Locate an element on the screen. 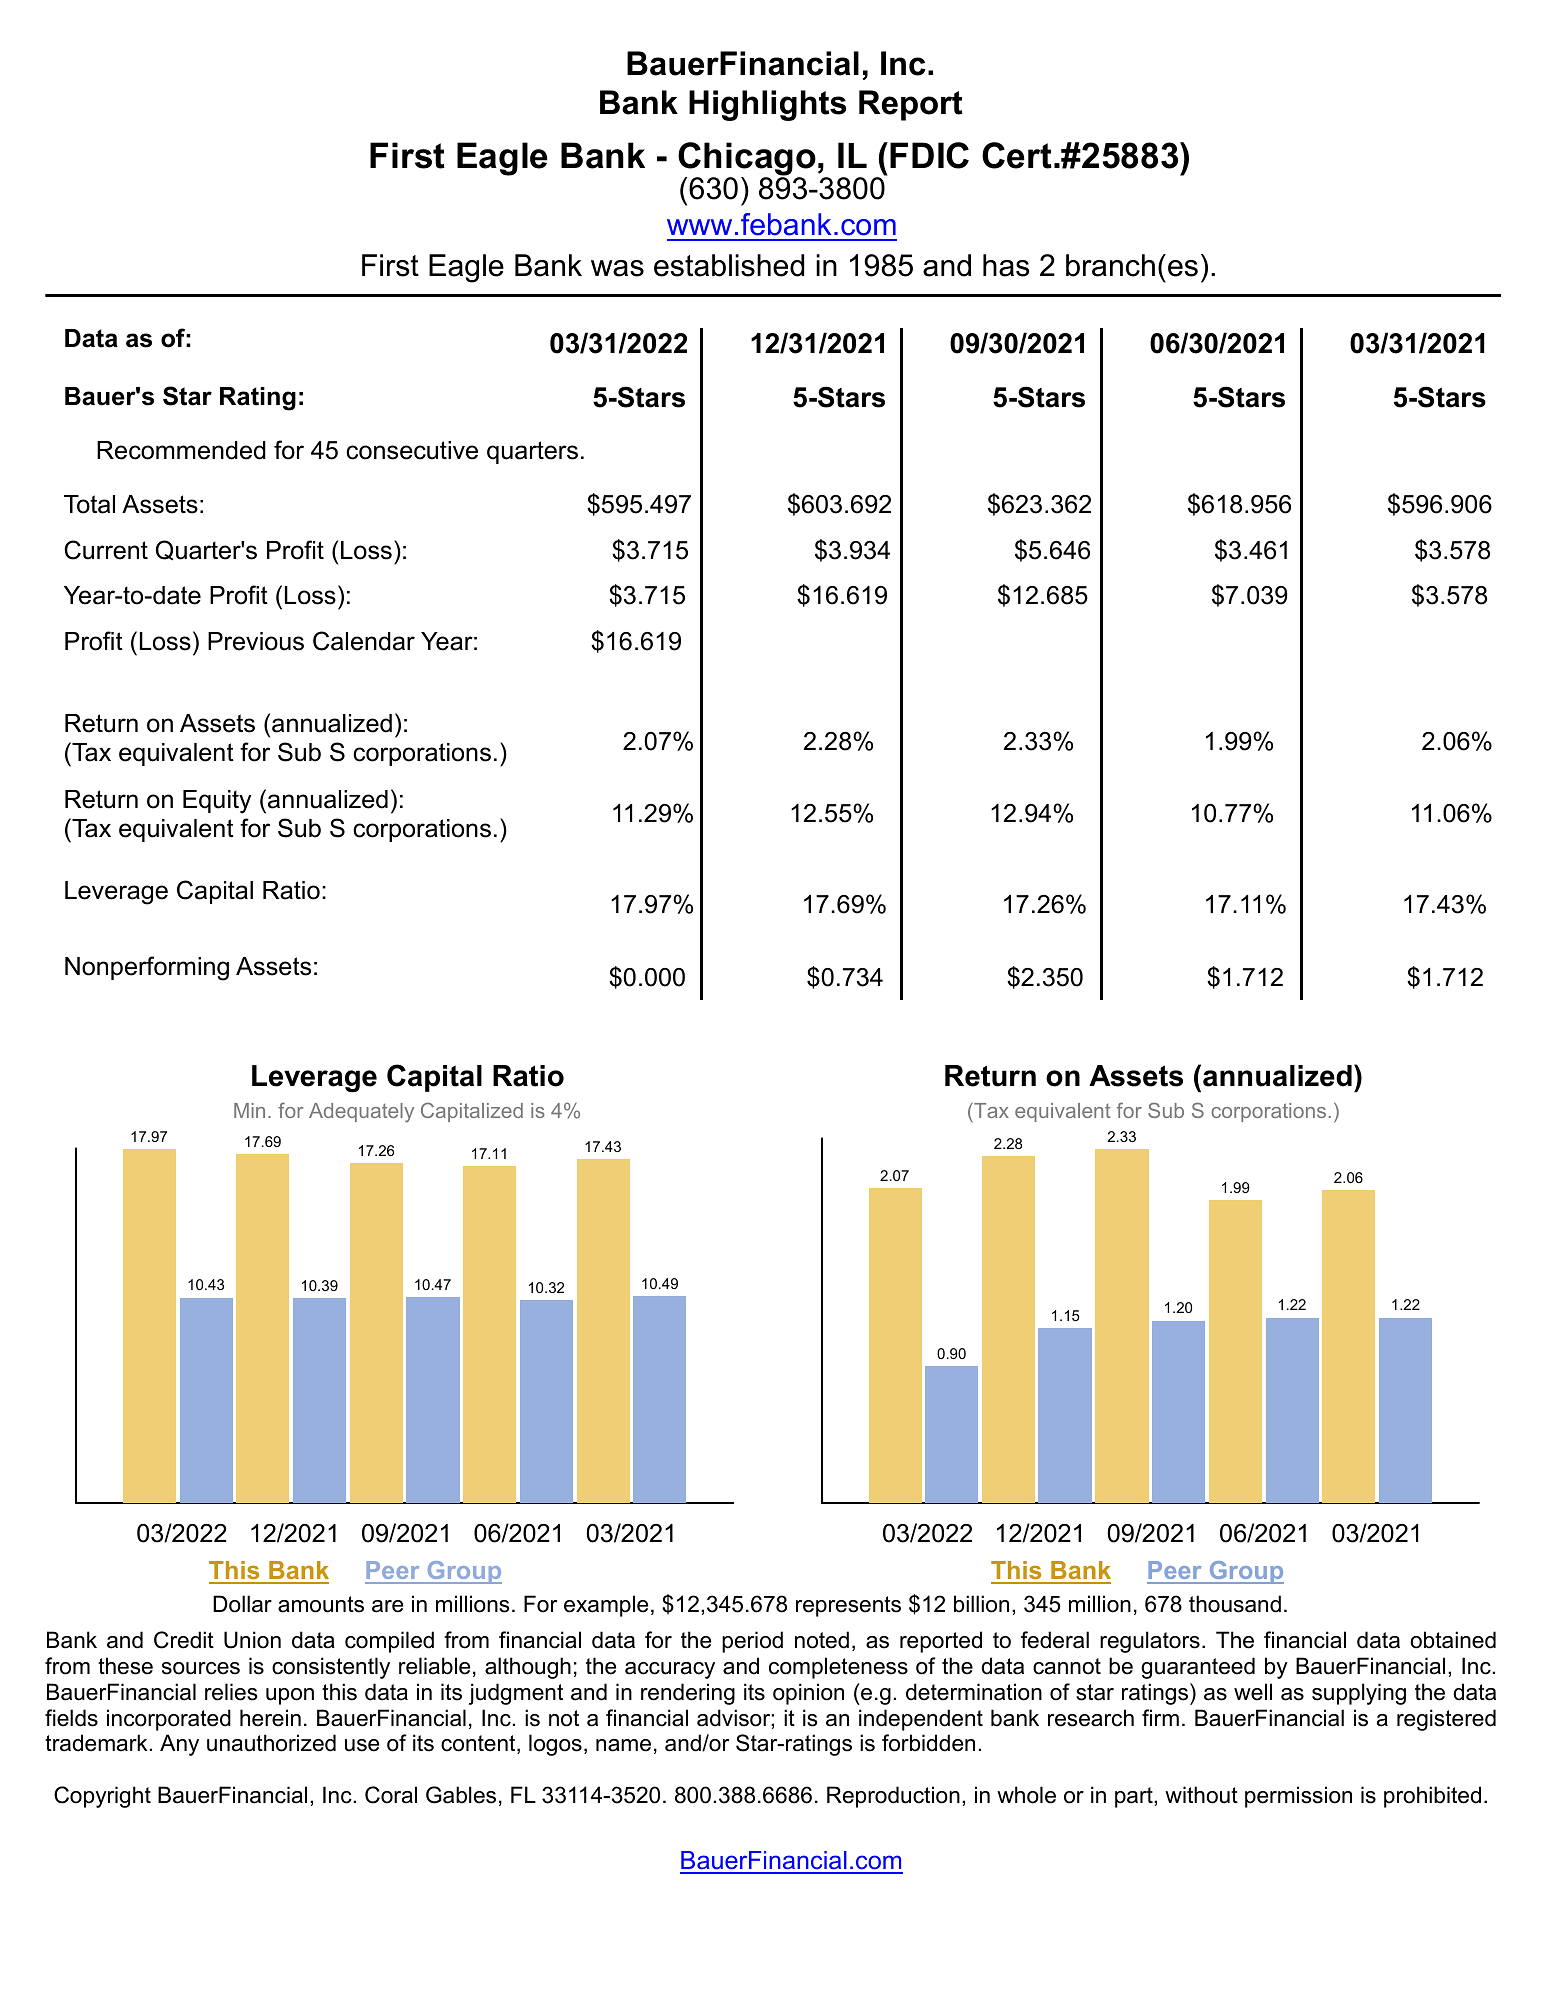 Image resolution: width=1546 pixels, height=2000 pixels. has is located at coordinates (1006, 265).
